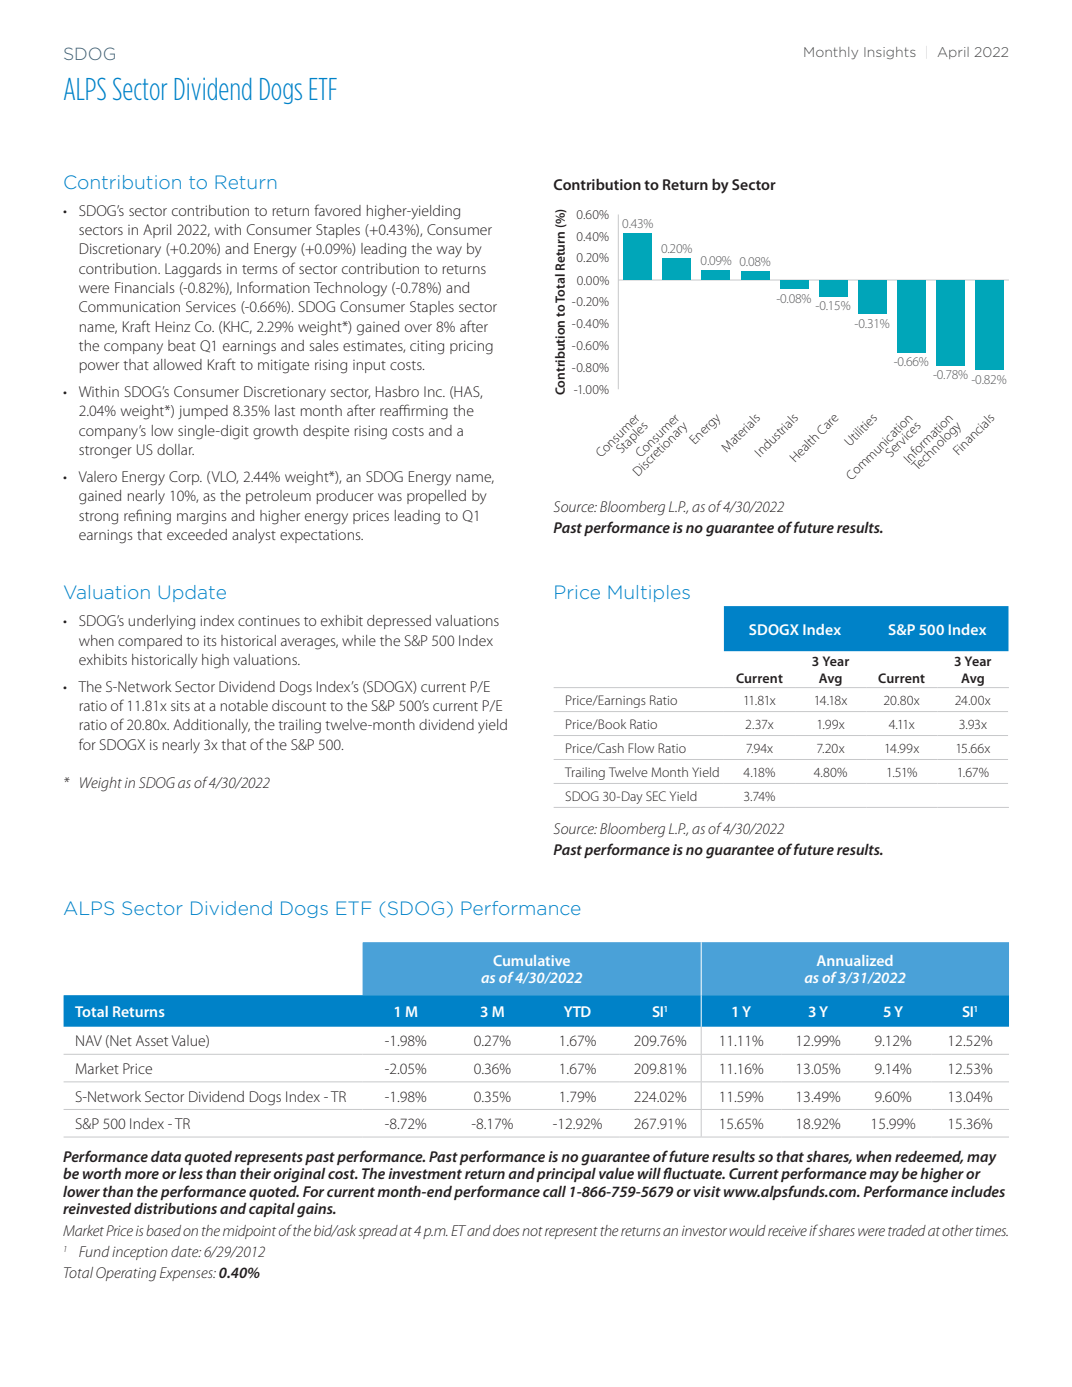  What do you see at coordinates (449, 251) in the image?
I see `way` at bounding box center [449, 251].
